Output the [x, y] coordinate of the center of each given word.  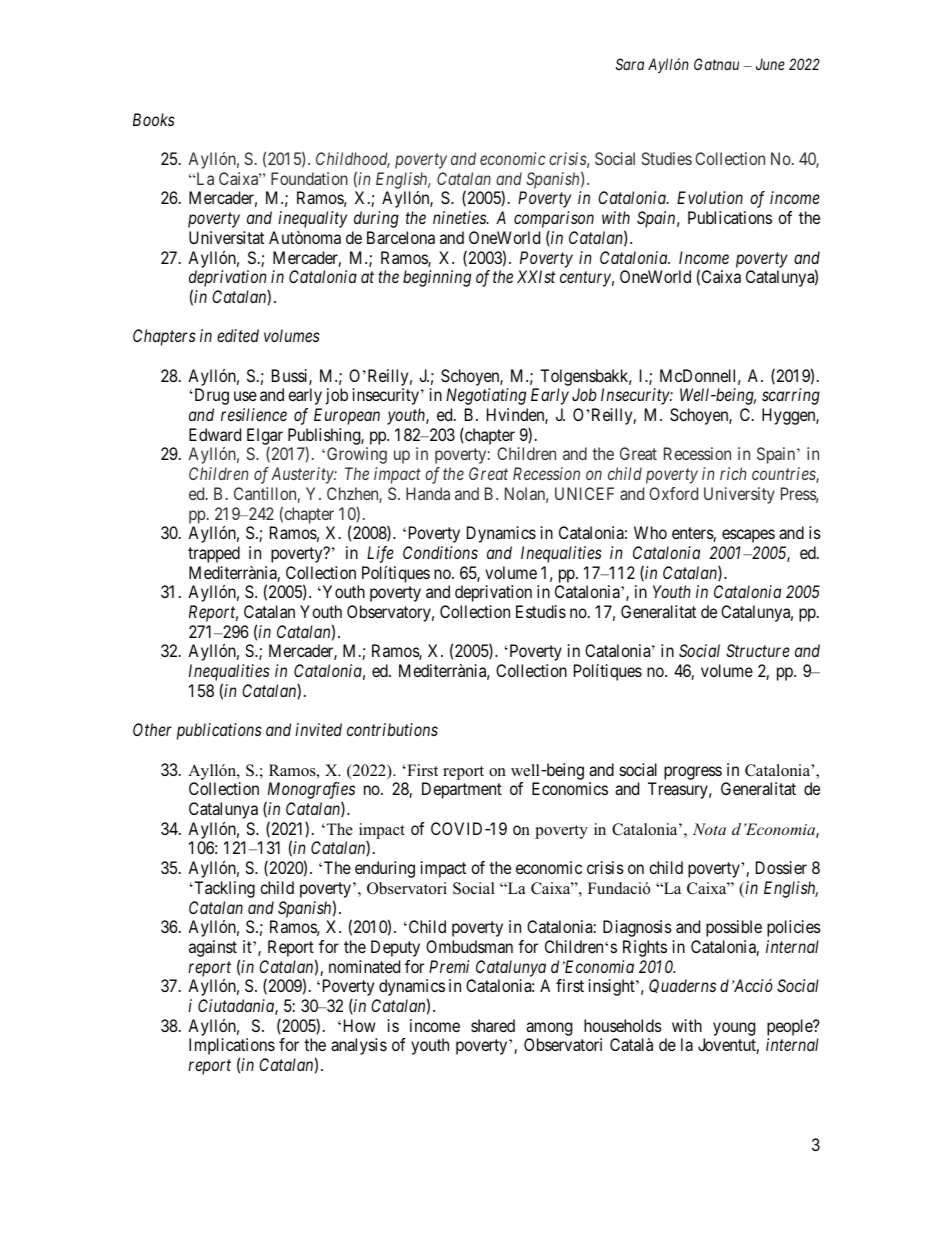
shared [493, 1025]
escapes [748, 536]
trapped [214, 554]
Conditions [440, 552]
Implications [232, 1048]
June [770, 64]
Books [154, 119]
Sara [630, 64]
